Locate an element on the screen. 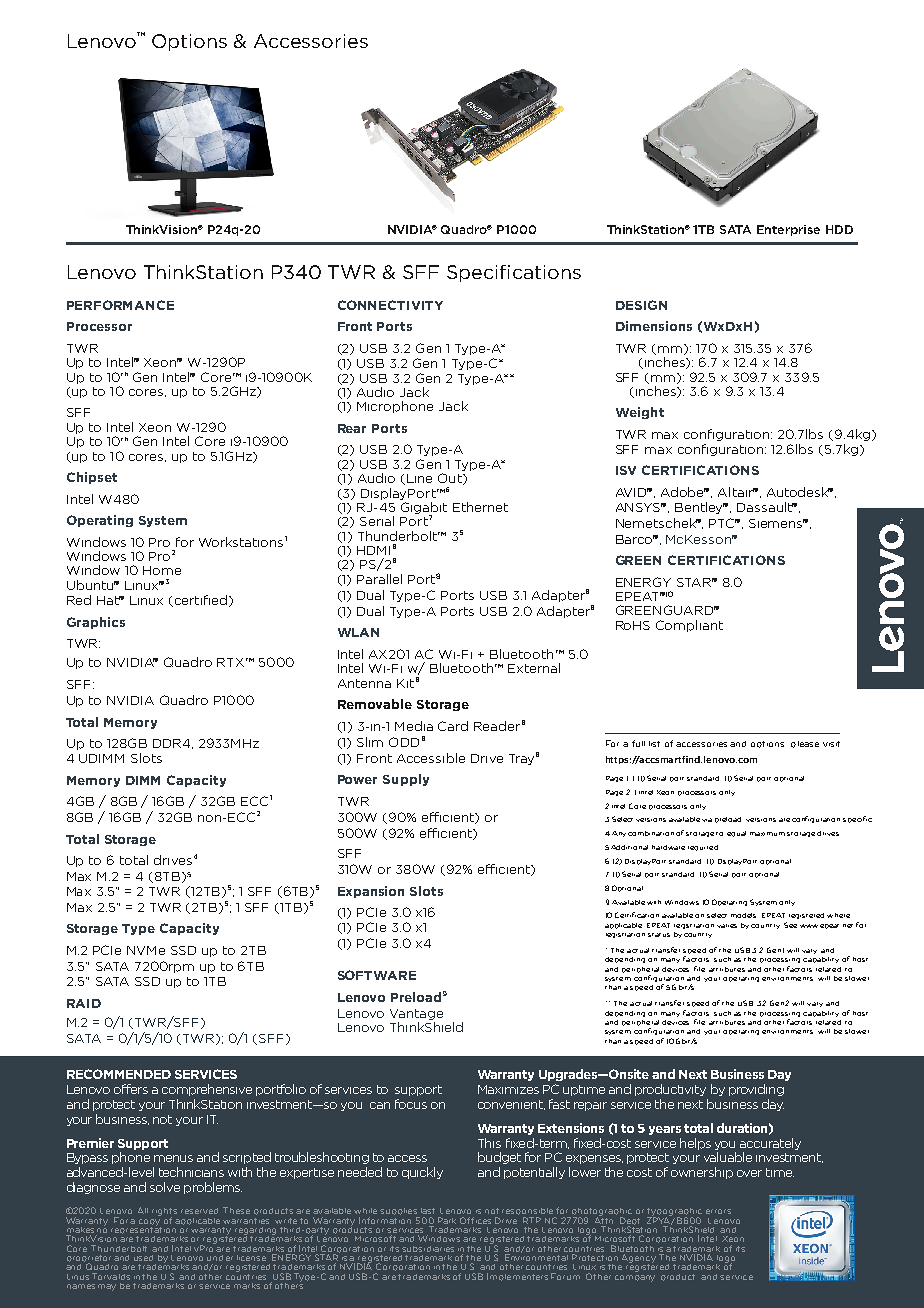 The height and width of the screenshot is (1308, 924). subsidiaries is located at coordinates (428, 1249).
